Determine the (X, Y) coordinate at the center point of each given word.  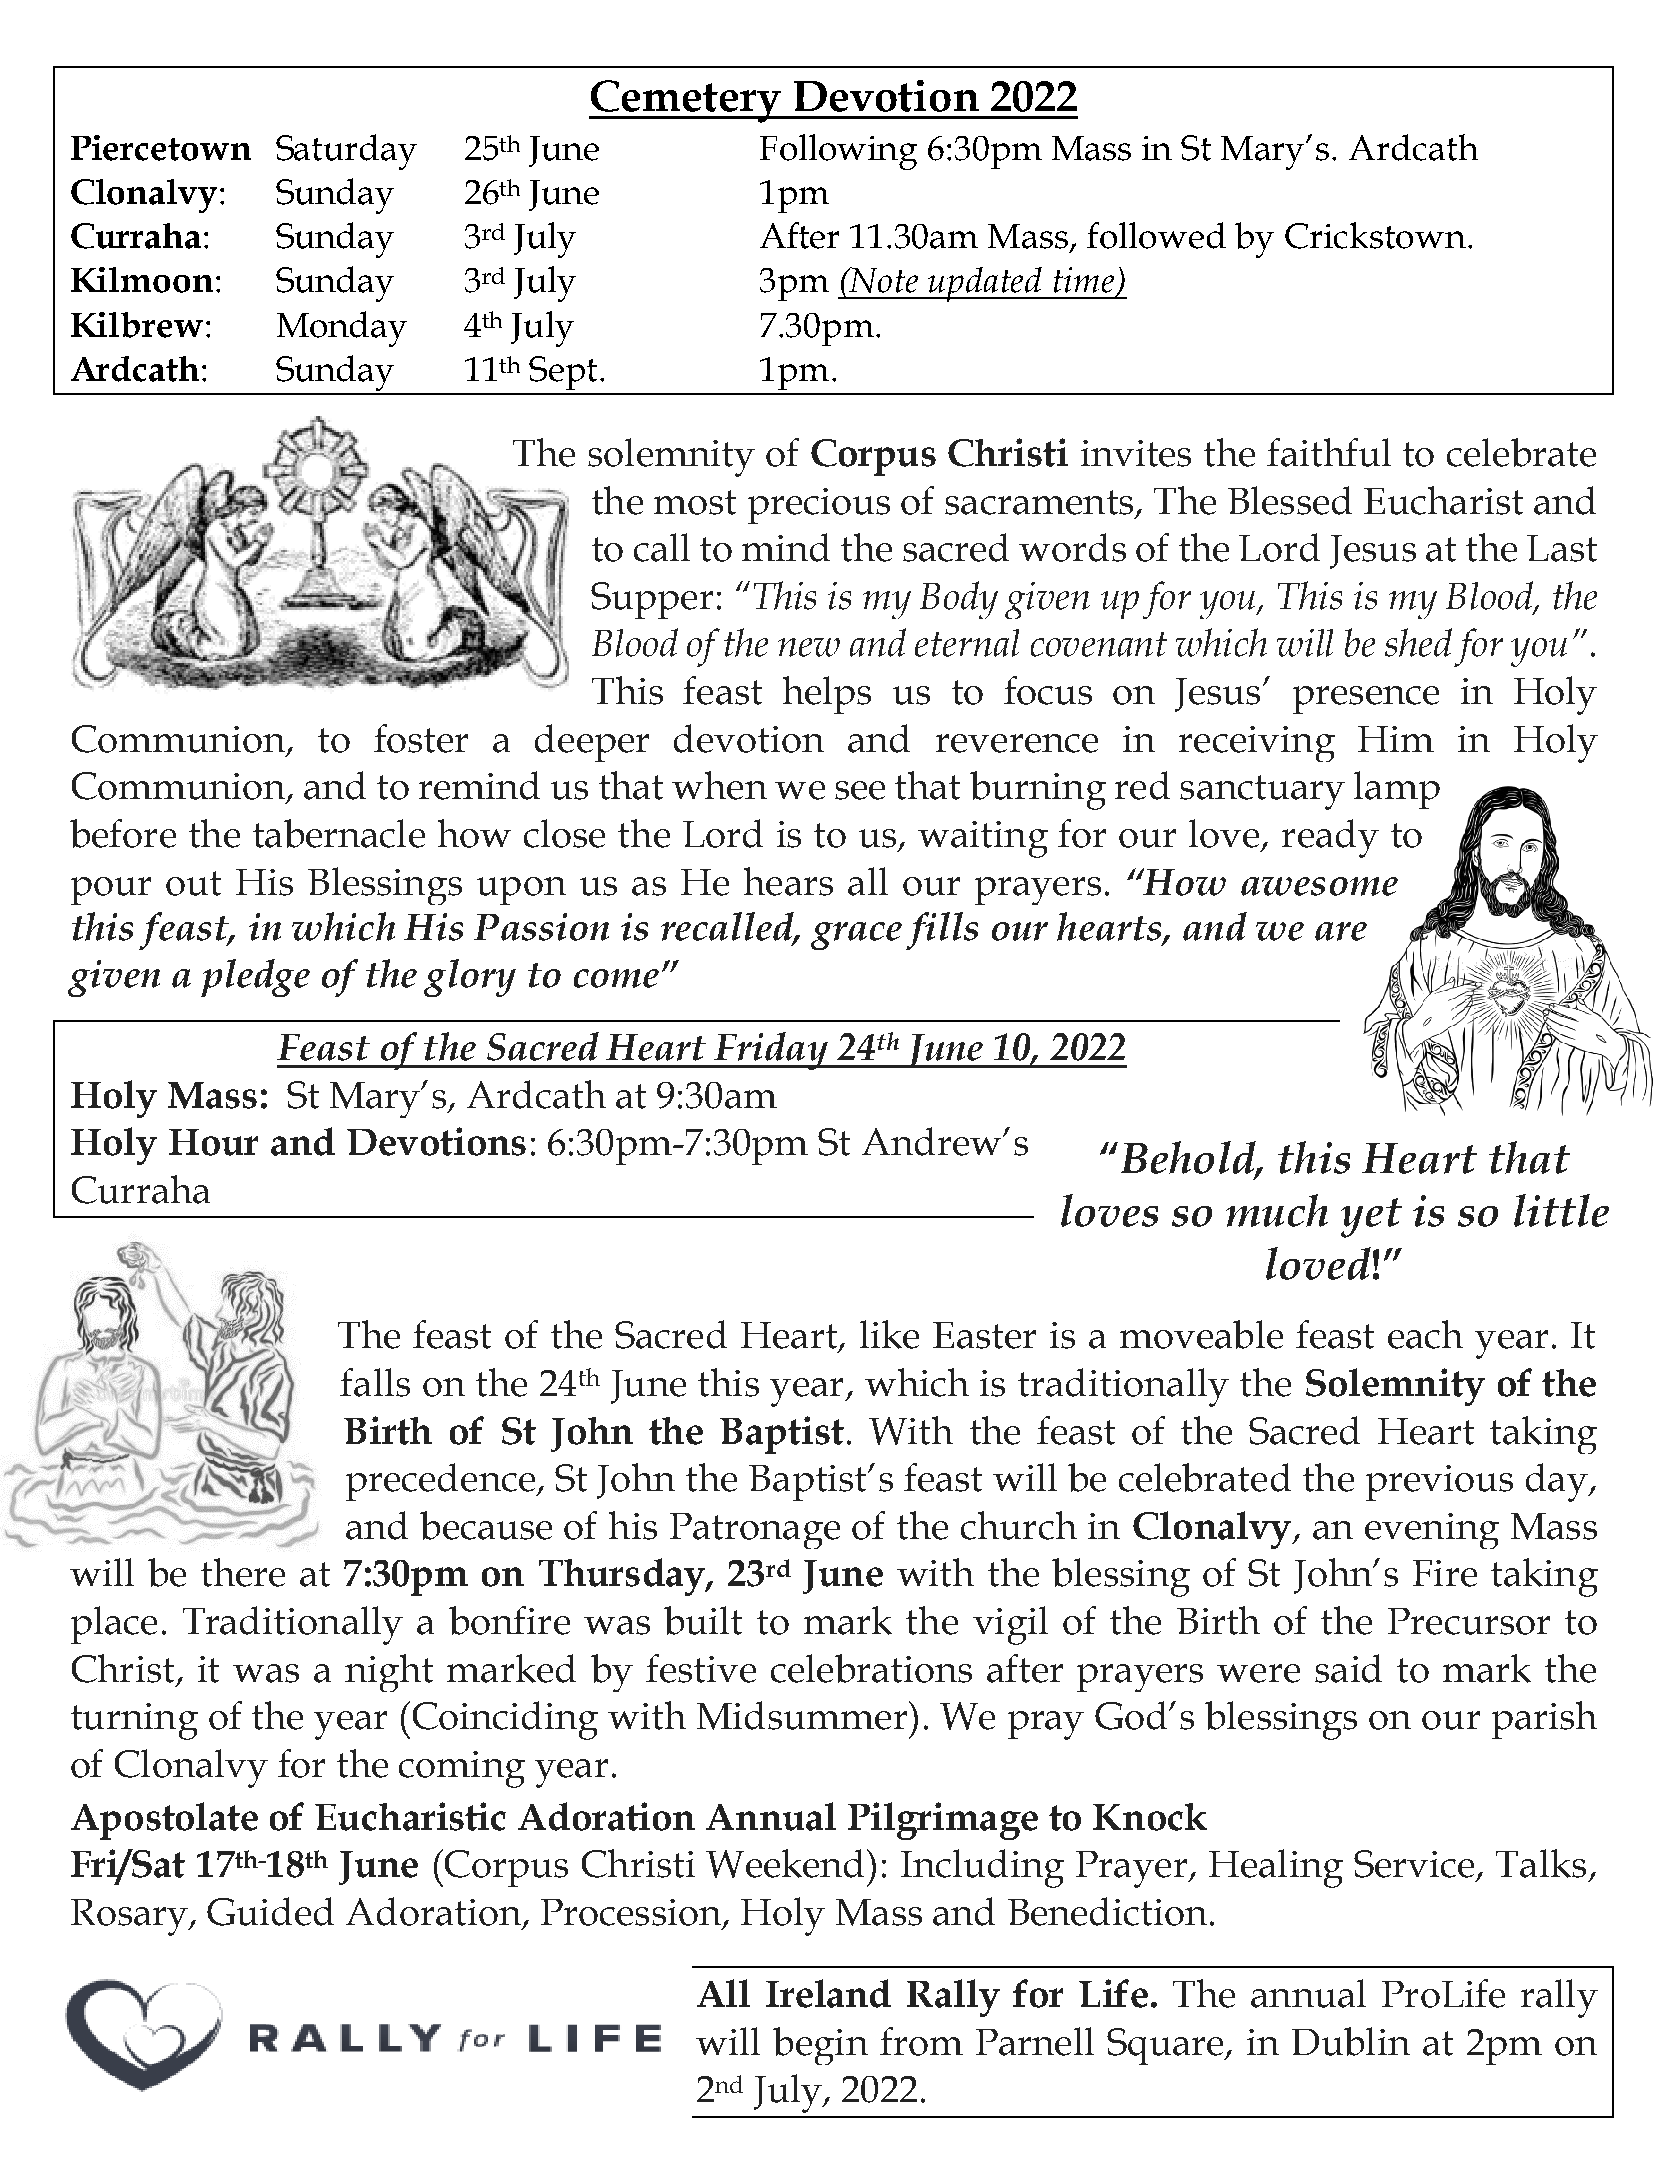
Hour (213, 1142)
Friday (771, 1051)
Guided (270, 1911)
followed (1156, 235)
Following (838, 152)
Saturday (346, 152)
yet (1371, 1218)
